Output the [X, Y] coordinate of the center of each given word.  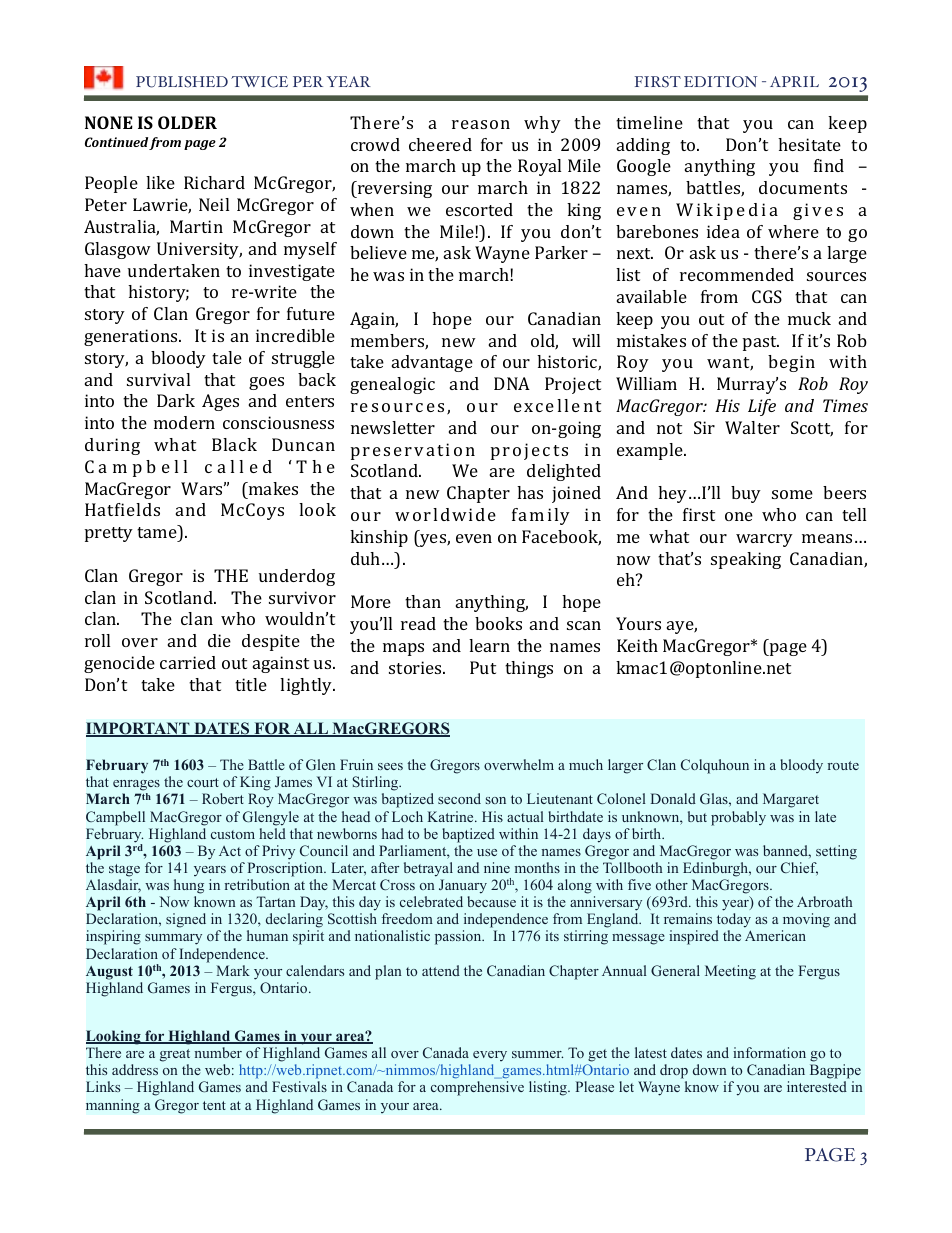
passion [459, 937]
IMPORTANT [139, 729]
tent [214, 1105]
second [459, 798]
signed [186, 920]
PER [308, 81]
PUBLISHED [182, 82]
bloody [801, 766]
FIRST [658, 82]
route [843, 765]
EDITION [720, 82]
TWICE [259, 82]
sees [390, 766]
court [203, 782]
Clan [661, 764]
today [733, 922]
